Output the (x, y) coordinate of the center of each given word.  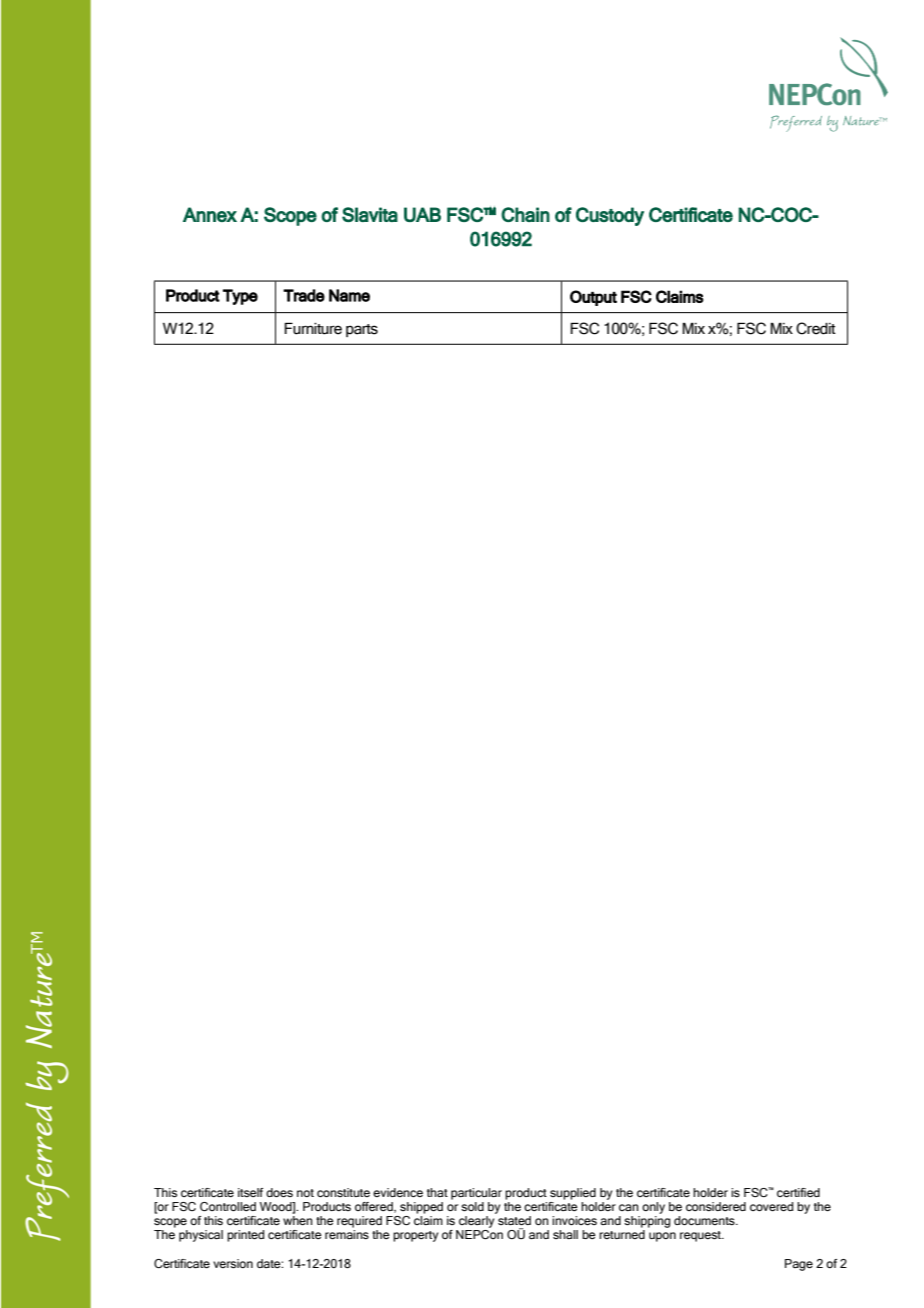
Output (593, 298)
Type (240, 297)
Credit (816, 328)
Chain (525, 214)
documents (705, 1220)
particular (476, 1194)
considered (716, 1206)
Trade (304, 295)
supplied (573, 1194)
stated (514, 1220)
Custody (610, 216)
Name (349, 295)
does (279, 1192)
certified (798, 1192)
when (298, 1220)
